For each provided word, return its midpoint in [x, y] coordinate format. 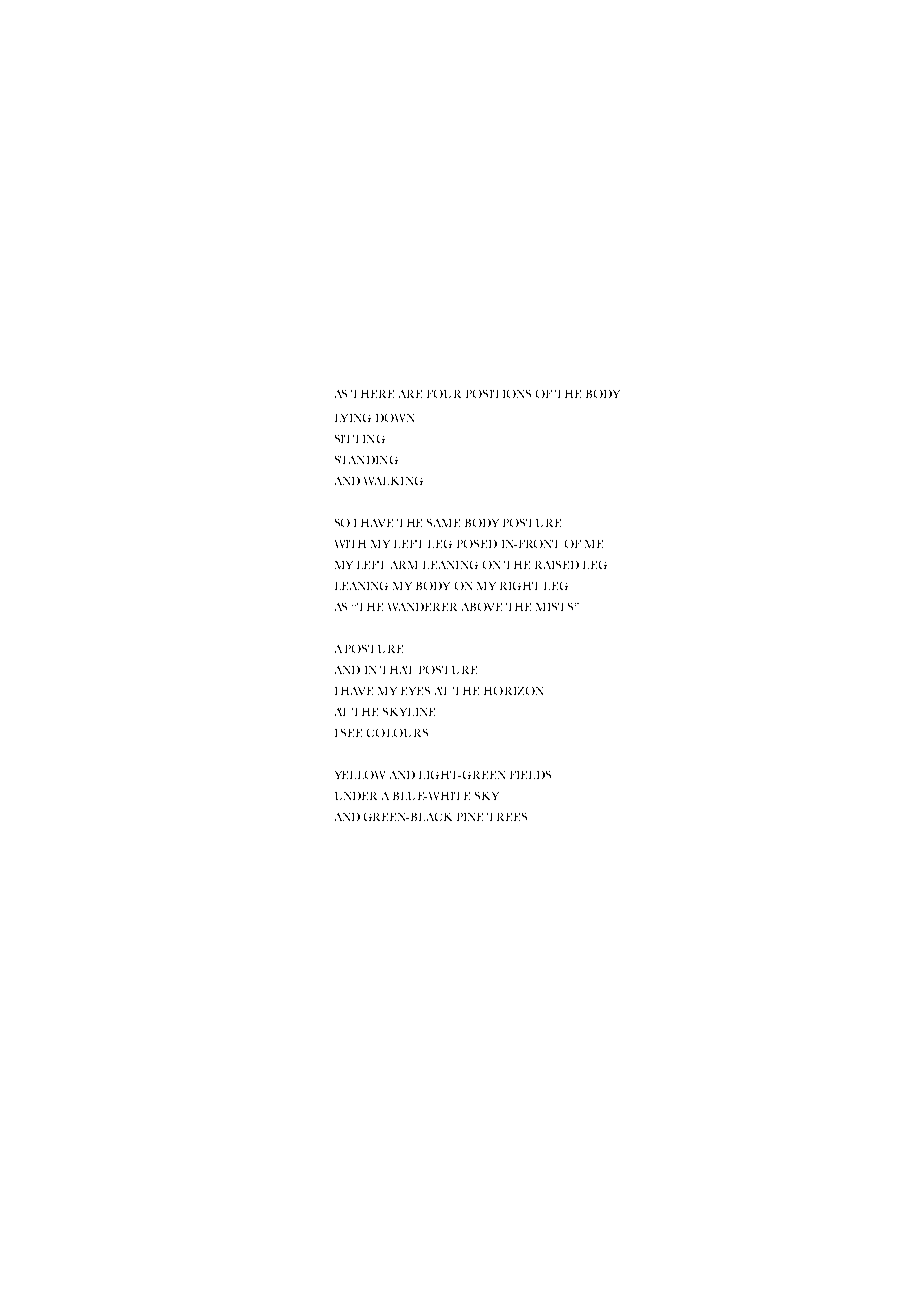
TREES [507, 817]
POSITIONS [498, 394]
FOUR [444, 394]
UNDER [356, 796]
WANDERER [422, 607]
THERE [372, 394]
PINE [470, 817]
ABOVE [482, 607]
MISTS [556, 607]
